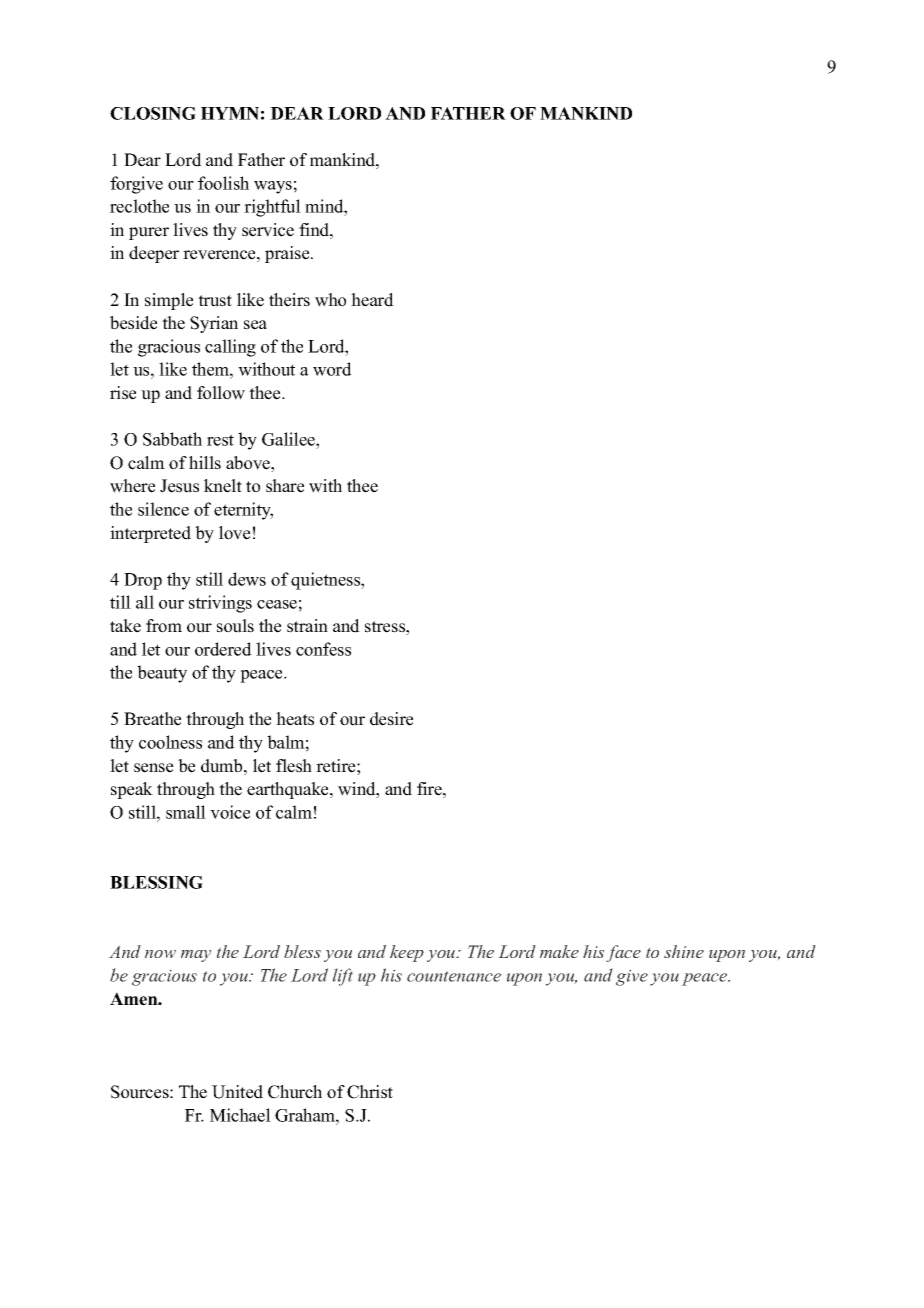 The image size is (924, 1308). What do you see at coordinates (370, 1092) in the screenshot?
I see `Christ` at bounding box center [370, 1092].
